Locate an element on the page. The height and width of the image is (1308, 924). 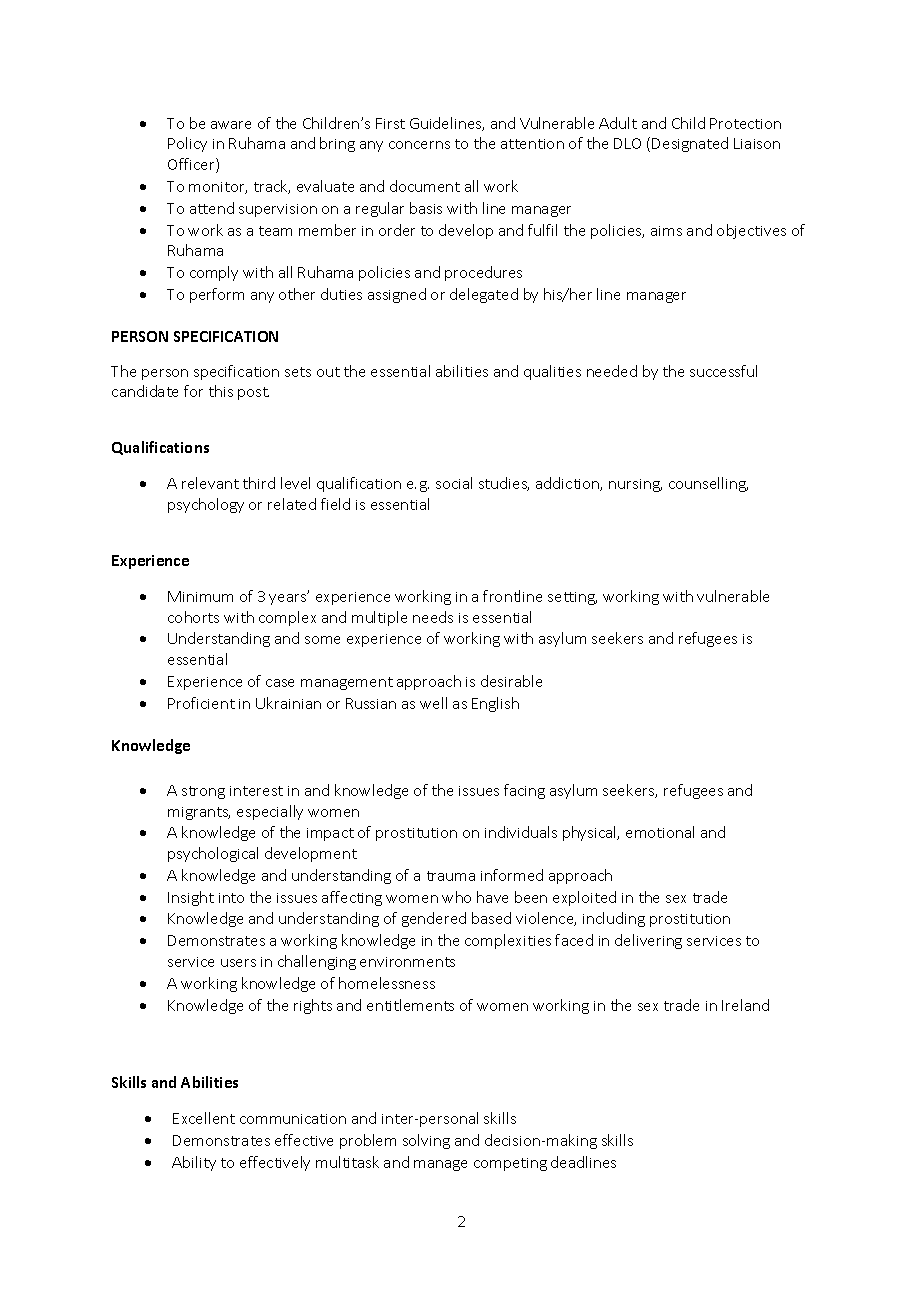
needs is located at coordinates (433, 617).
